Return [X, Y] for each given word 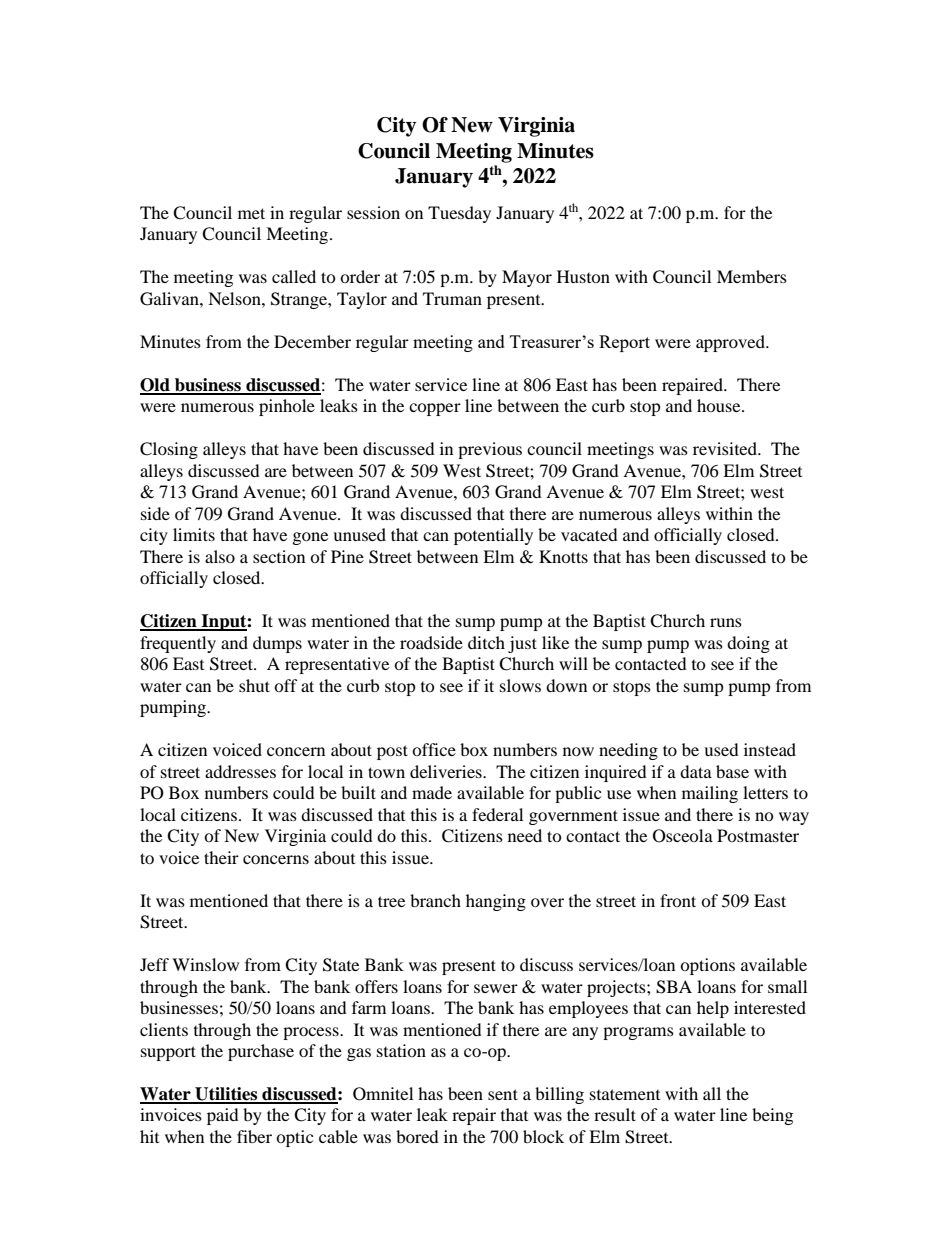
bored [417, 1136]
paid [223, 1116]
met [251, 213]
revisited [726, 448]
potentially [493, 536]
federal [497, 814]
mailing [710, 794]
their [221, 857]
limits [194, 534]
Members [752, 276]
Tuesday [459, 214]
